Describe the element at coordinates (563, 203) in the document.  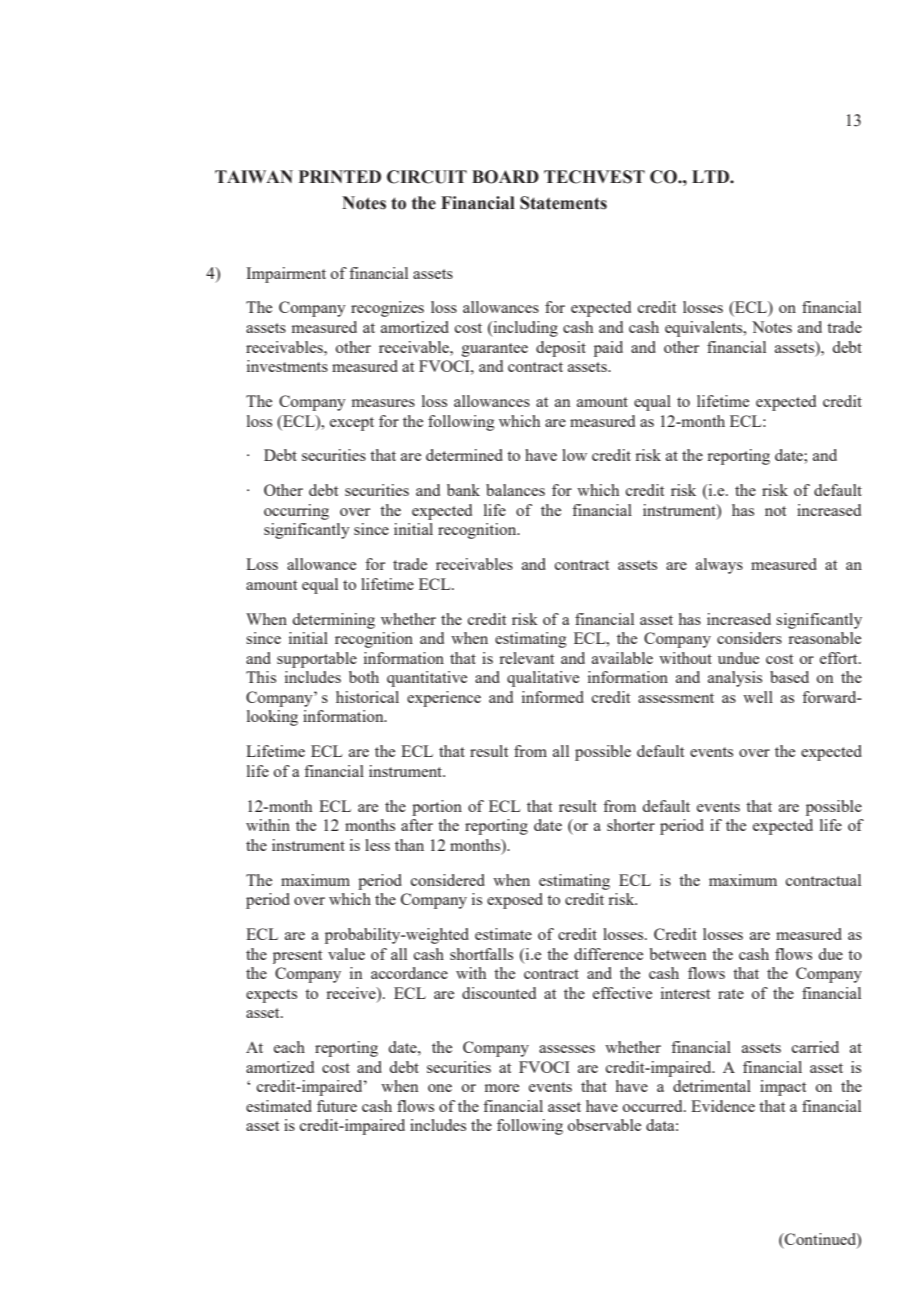
I see `Statements` at that location.
